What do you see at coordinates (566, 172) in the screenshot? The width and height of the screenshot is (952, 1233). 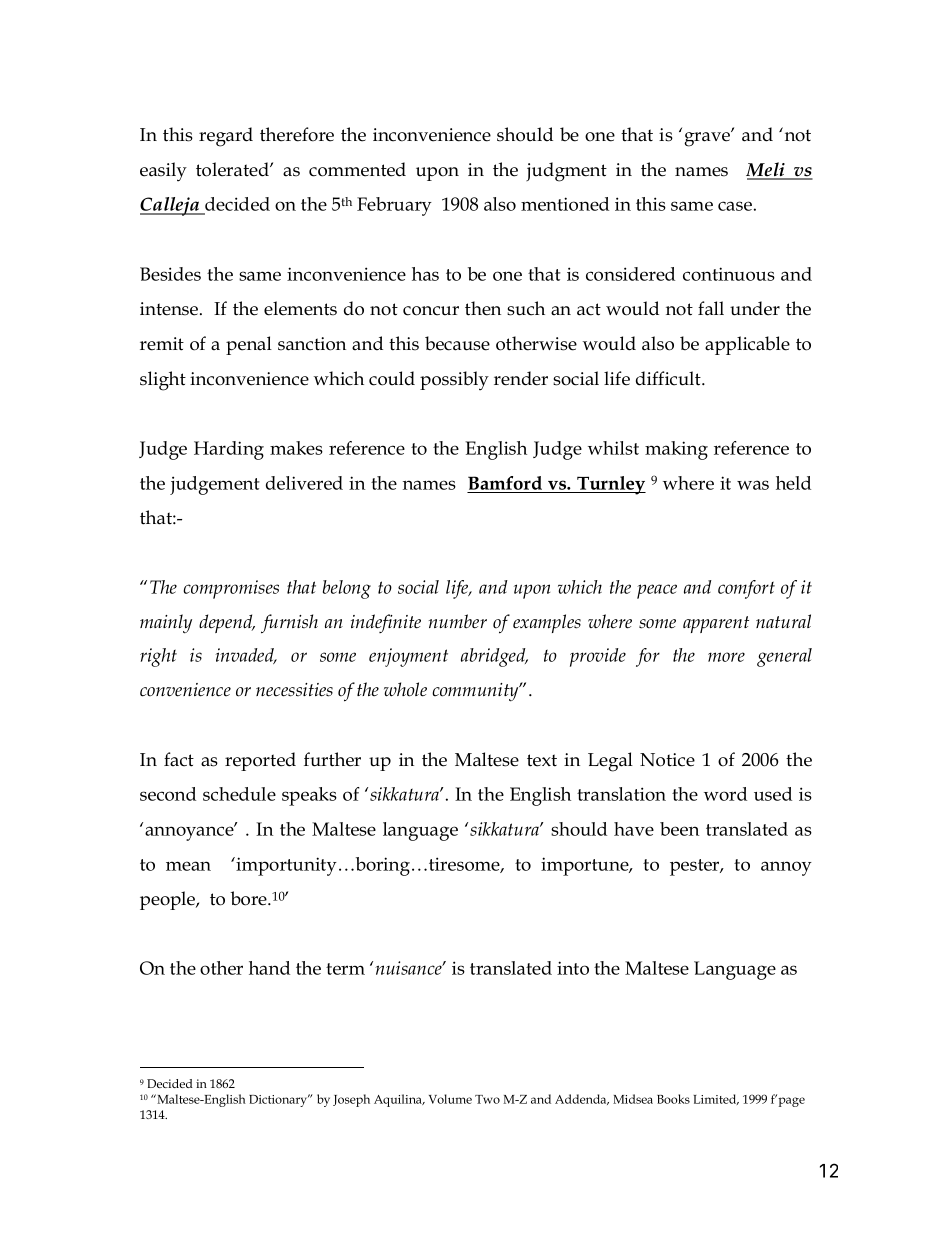 I see `judgment` at bounding box center [566, 172].
